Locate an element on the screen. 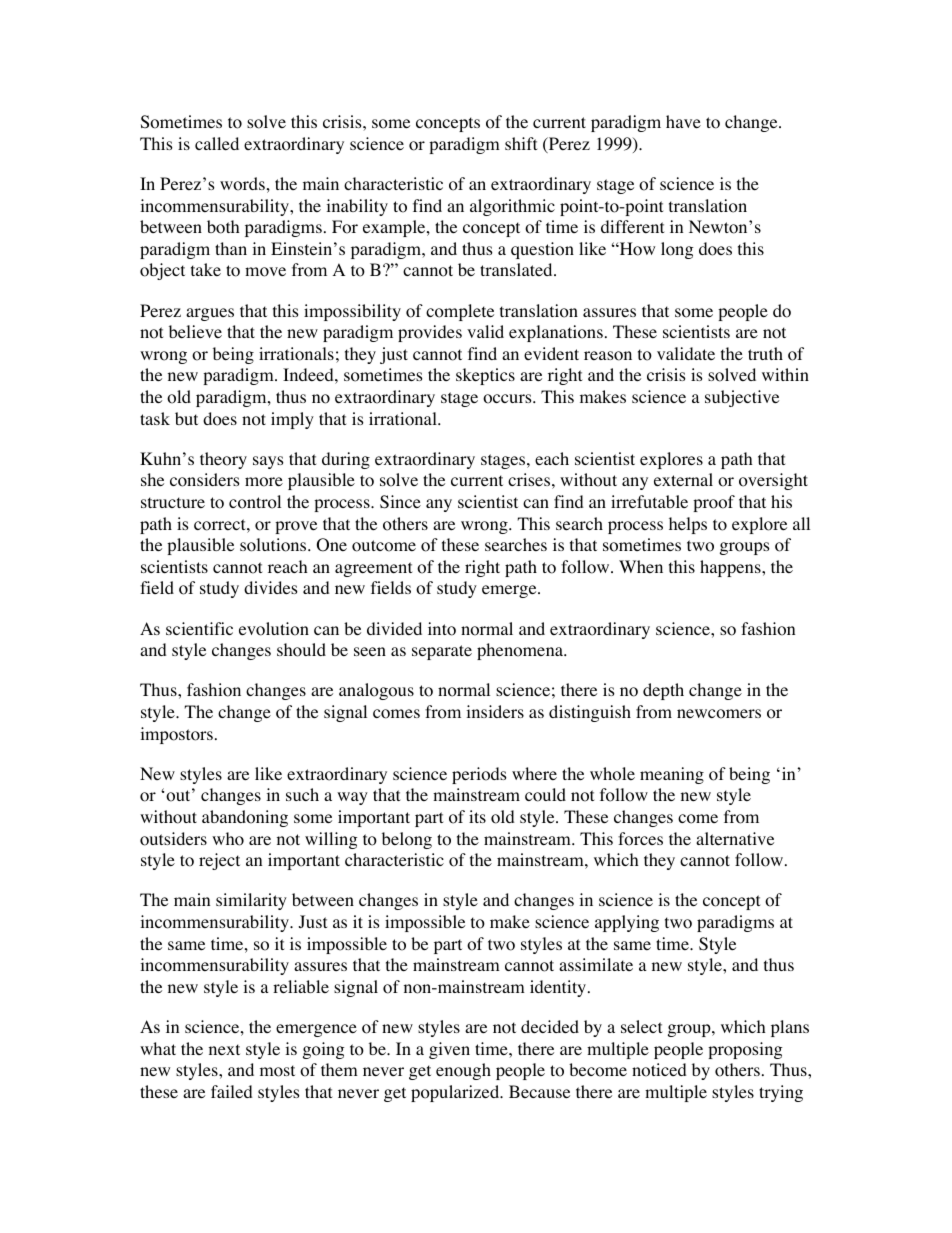 Image resolution: width=952 pixels, height=1233 pixels. happens is located at coordinates (731, 568).
